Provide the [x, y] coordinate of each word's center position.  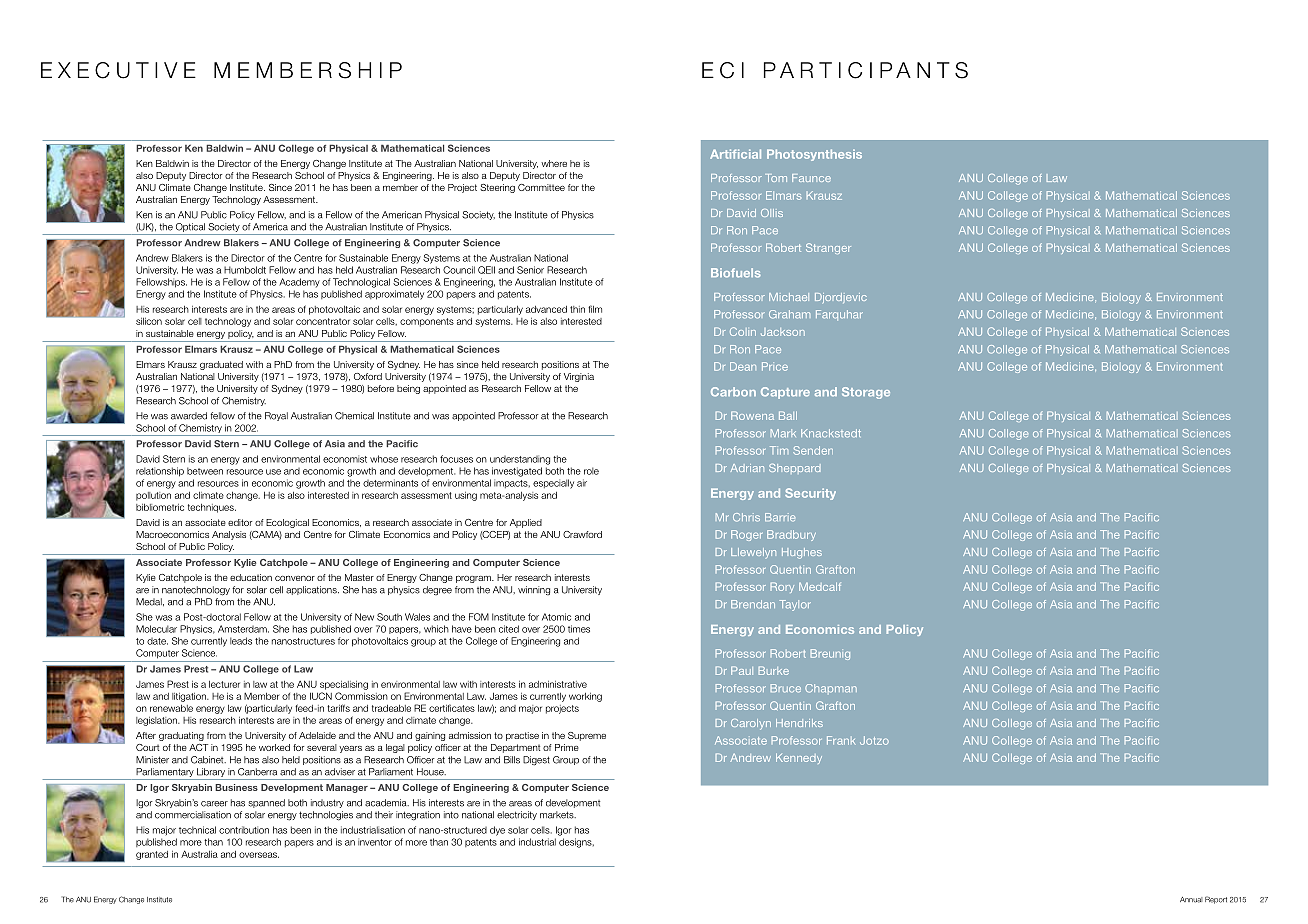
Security [810, 494]
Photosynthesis [814, 155]
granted [152, 855]
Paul [742, 670]
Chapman [831, 688]
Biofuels [736, 273]
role [591, 471]
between [205, 471]
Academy [299, 283]
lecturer [224, 684]
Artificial [735, 154]
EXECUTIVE [118, 70]
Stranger [828, 248]
